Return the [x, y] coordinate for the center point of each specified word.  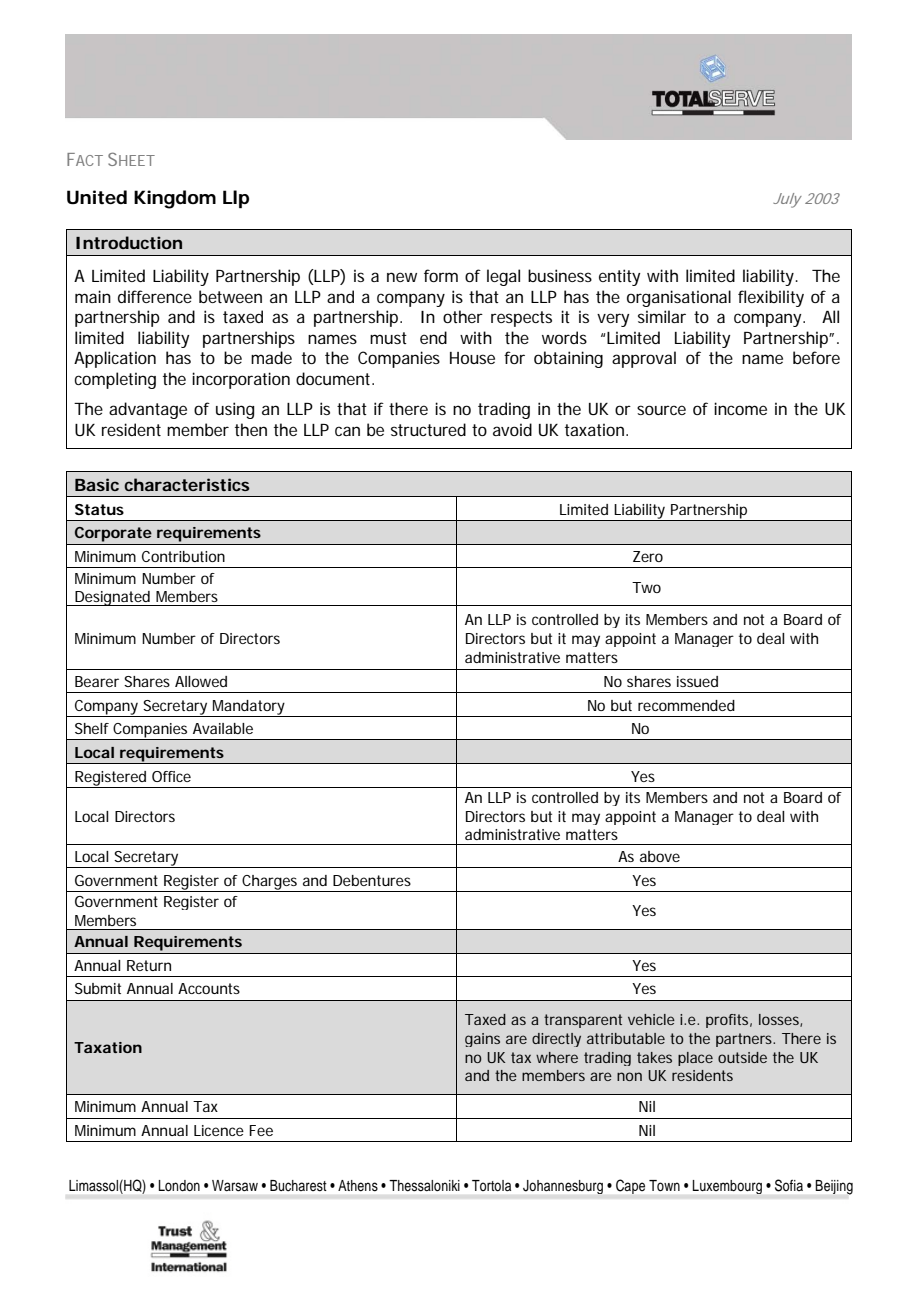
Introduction [129, 242]
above [660, 856]
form [441, 275]
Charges [270, 883]
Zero [648, 556]
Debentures [372, 880]
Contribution [183, 556]
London [179, 1185]
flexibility [771, 298]
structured [428, 429]
